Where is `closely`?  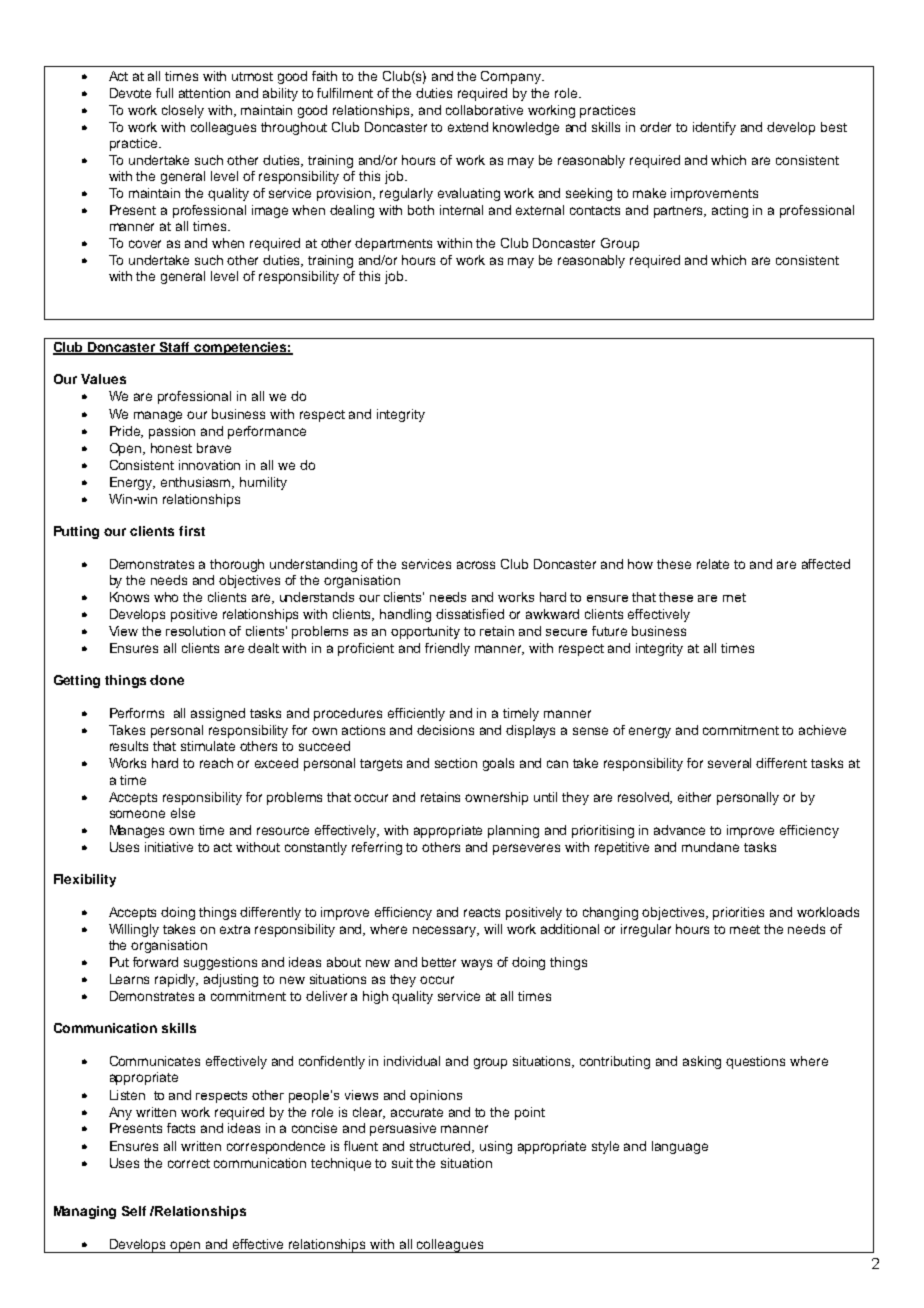
closely is located at coordinates (183, 111).
